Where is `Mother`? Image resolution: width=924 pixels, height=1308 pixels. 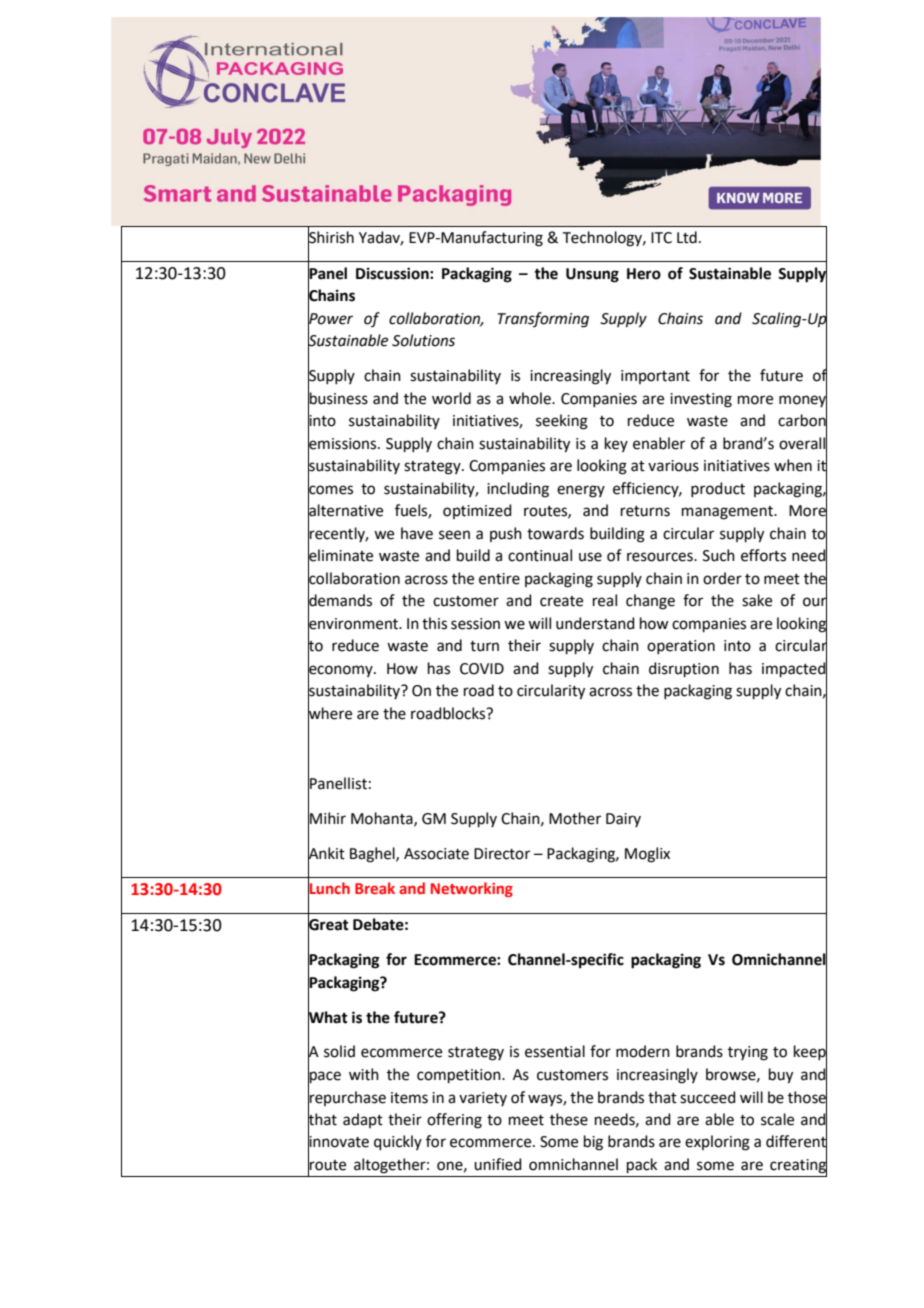 Mother is located at coordinates (575, 818).
